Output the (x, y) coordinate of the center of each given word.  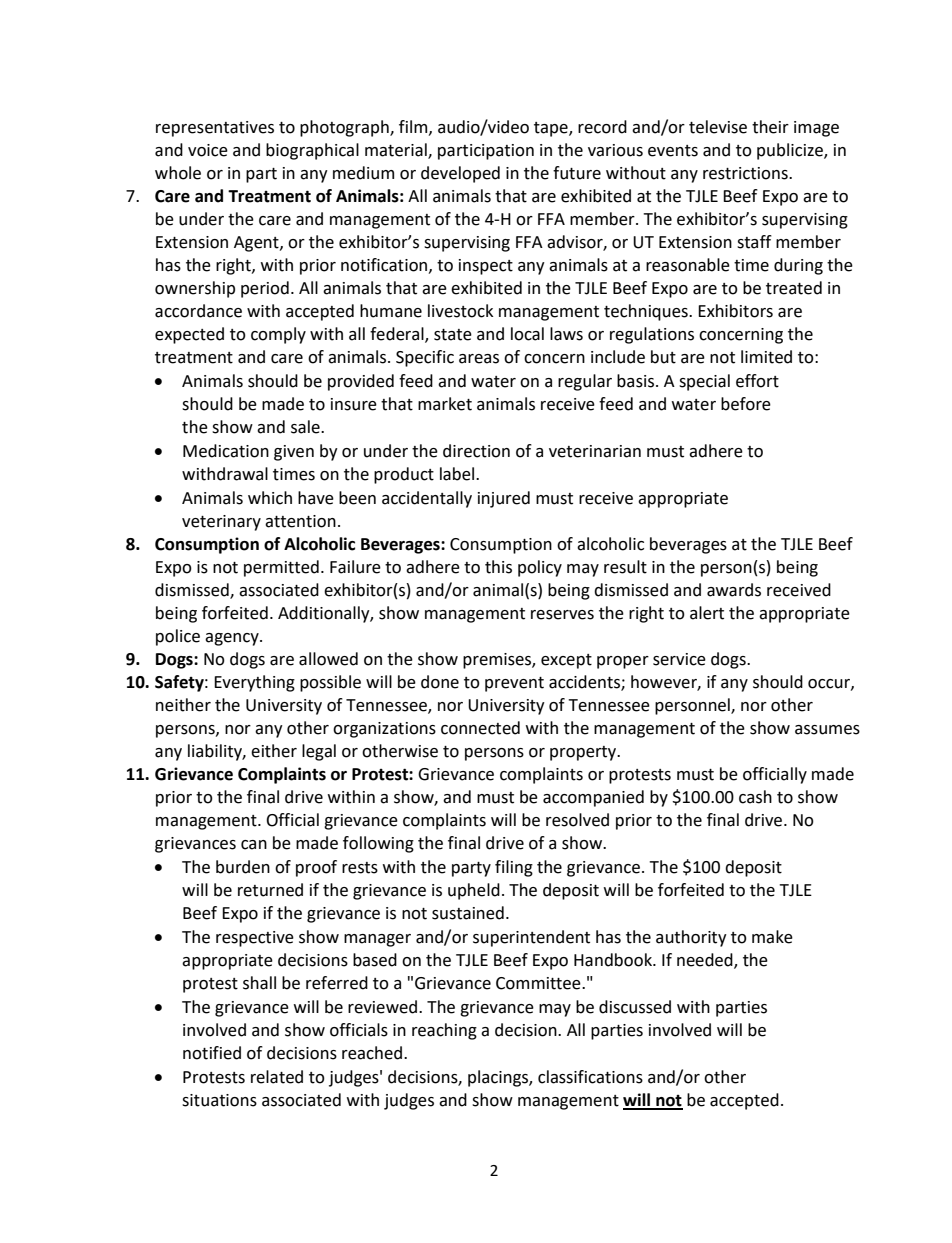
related (277, 1077)
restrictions (746, 173)
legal (319, 752)
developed (460, 174)
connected (480, 728)
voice (208, 150)
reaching (444, 1031)
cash (755, 797)
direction (476, 451)
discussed (635, 1007)
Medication (226, 451)
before (746, 404)
